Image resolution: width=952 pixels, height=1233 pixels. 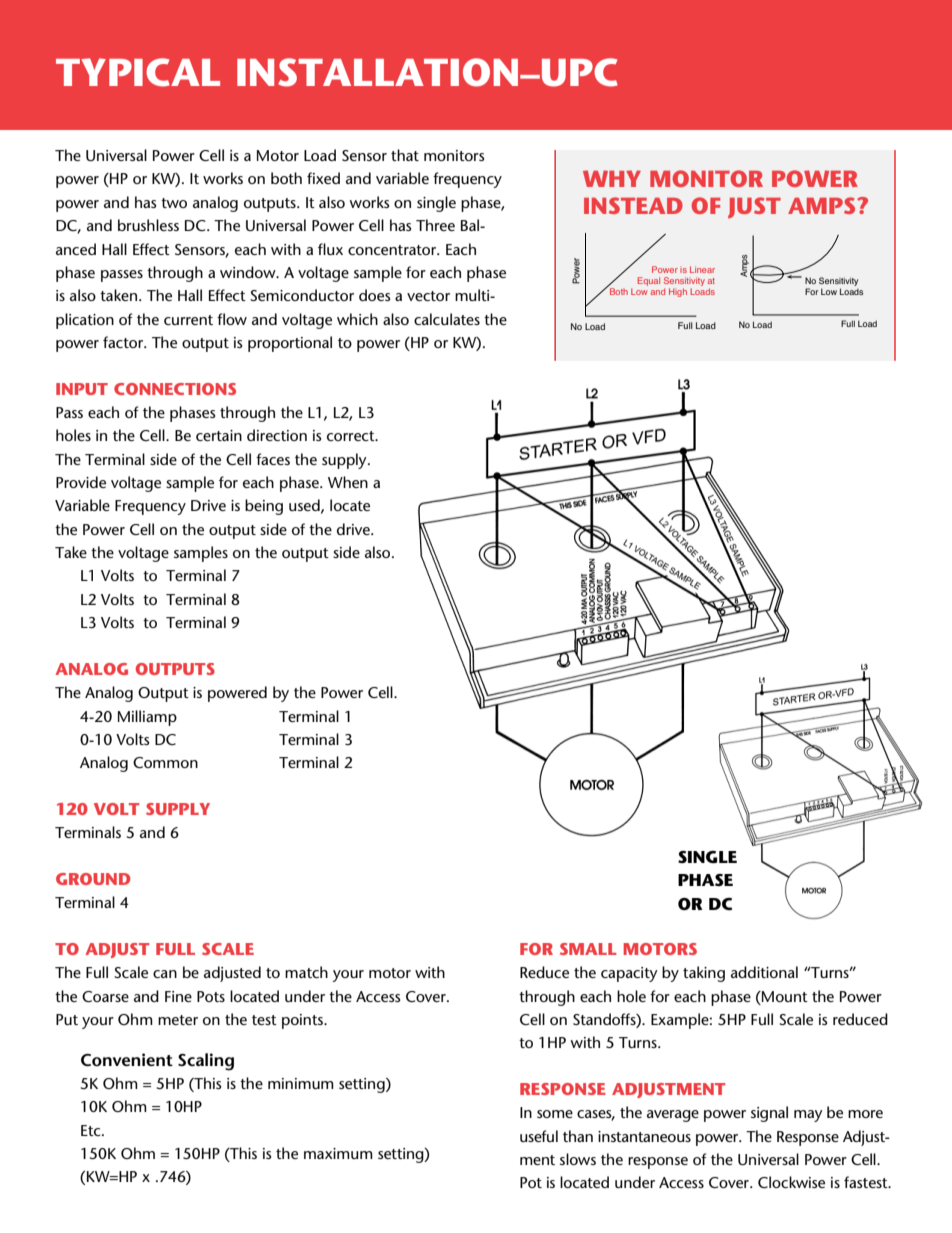 What do you see at coordinates (219, 435) in the image?
I see `certain` at bounding box center [219, 435].
